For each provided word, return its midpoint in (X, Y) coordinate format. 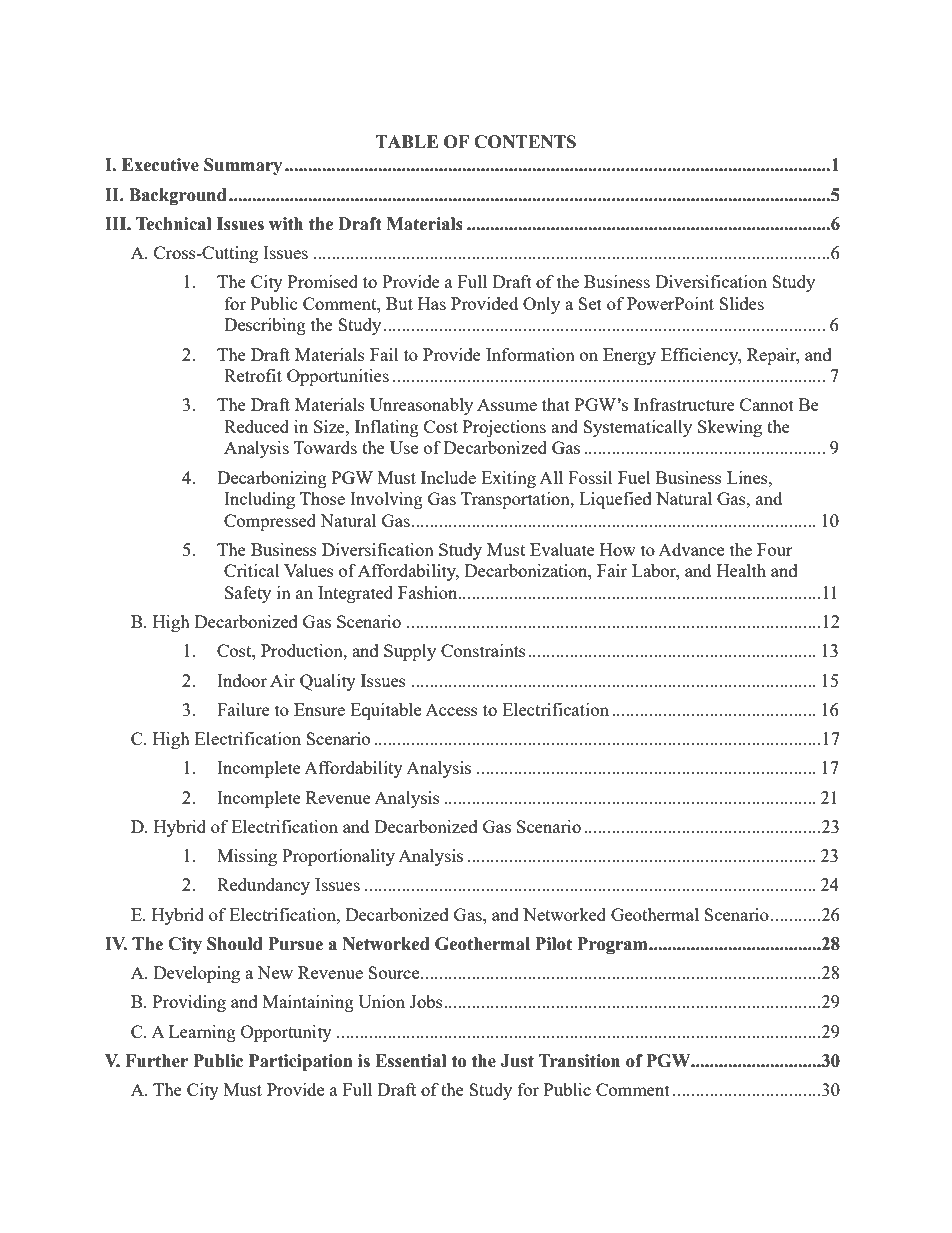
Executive (160, 165)
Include (448, 477)
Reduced (256, 426)
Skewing (730, 428)
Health (741, 570)
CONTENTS (525, 142)
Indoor (242, 680)
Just (517, 1061)
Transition (579, 1061)
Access (451, 710)
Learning (202, 1033)
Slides (741, 303)
